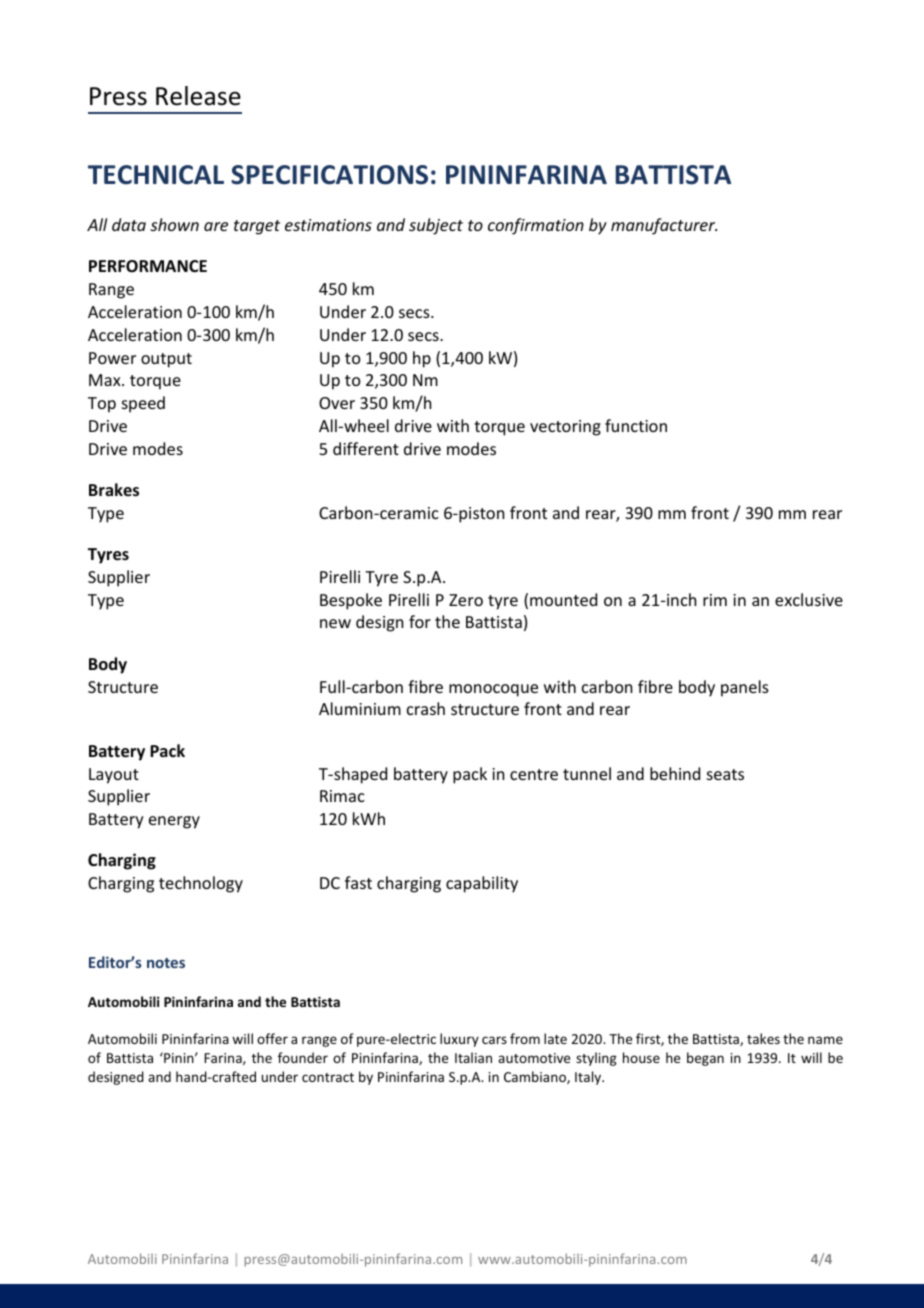 The width and height of the image is (924, 1308). What do you see at coordinates (664, 226) in the image?
I see `manufacturer` at bounding box center [664, 226].
